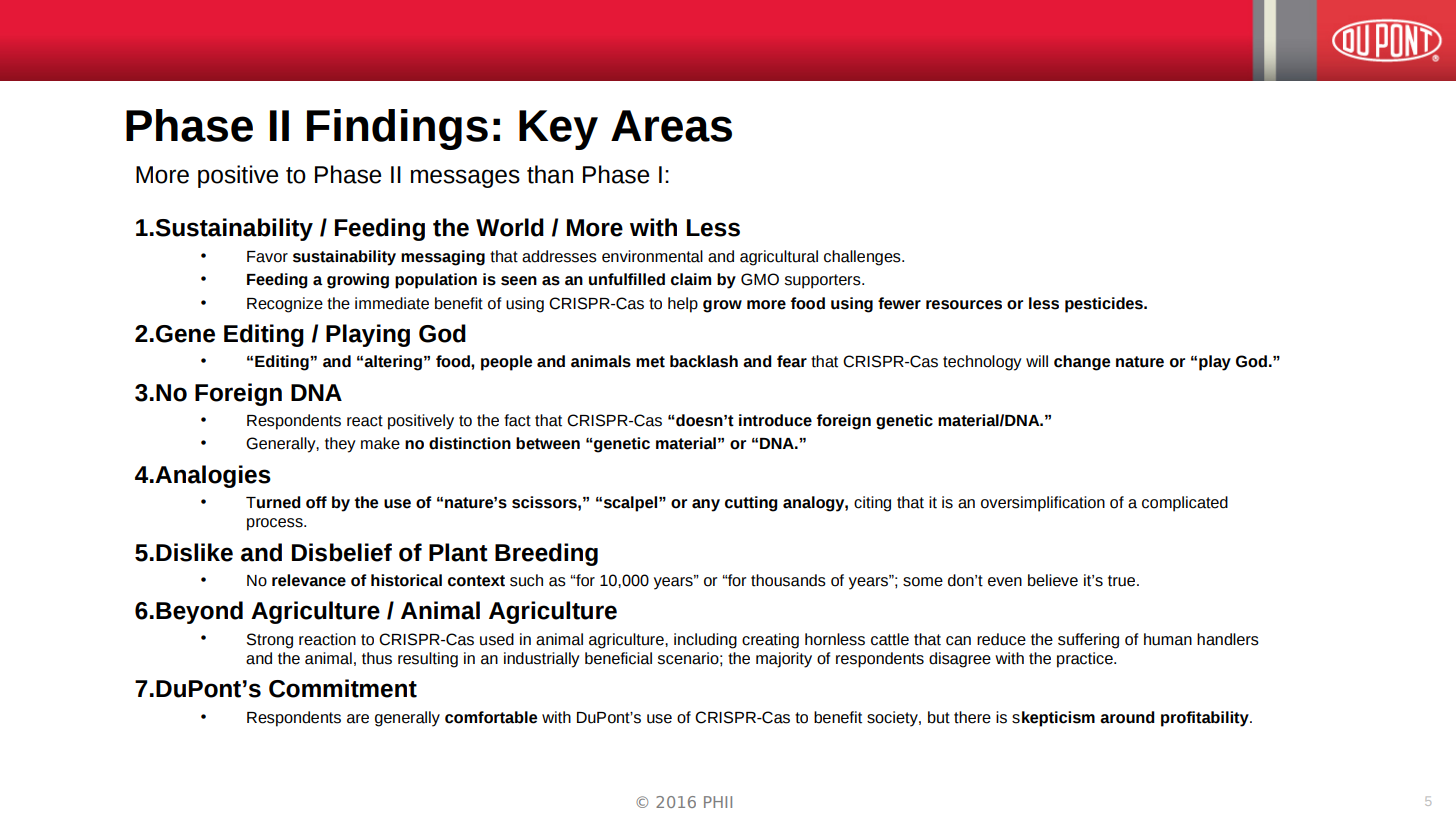 The height and width of the screenshot is (819, 1456). I want to click on Disbelief, so click(342, 552).
